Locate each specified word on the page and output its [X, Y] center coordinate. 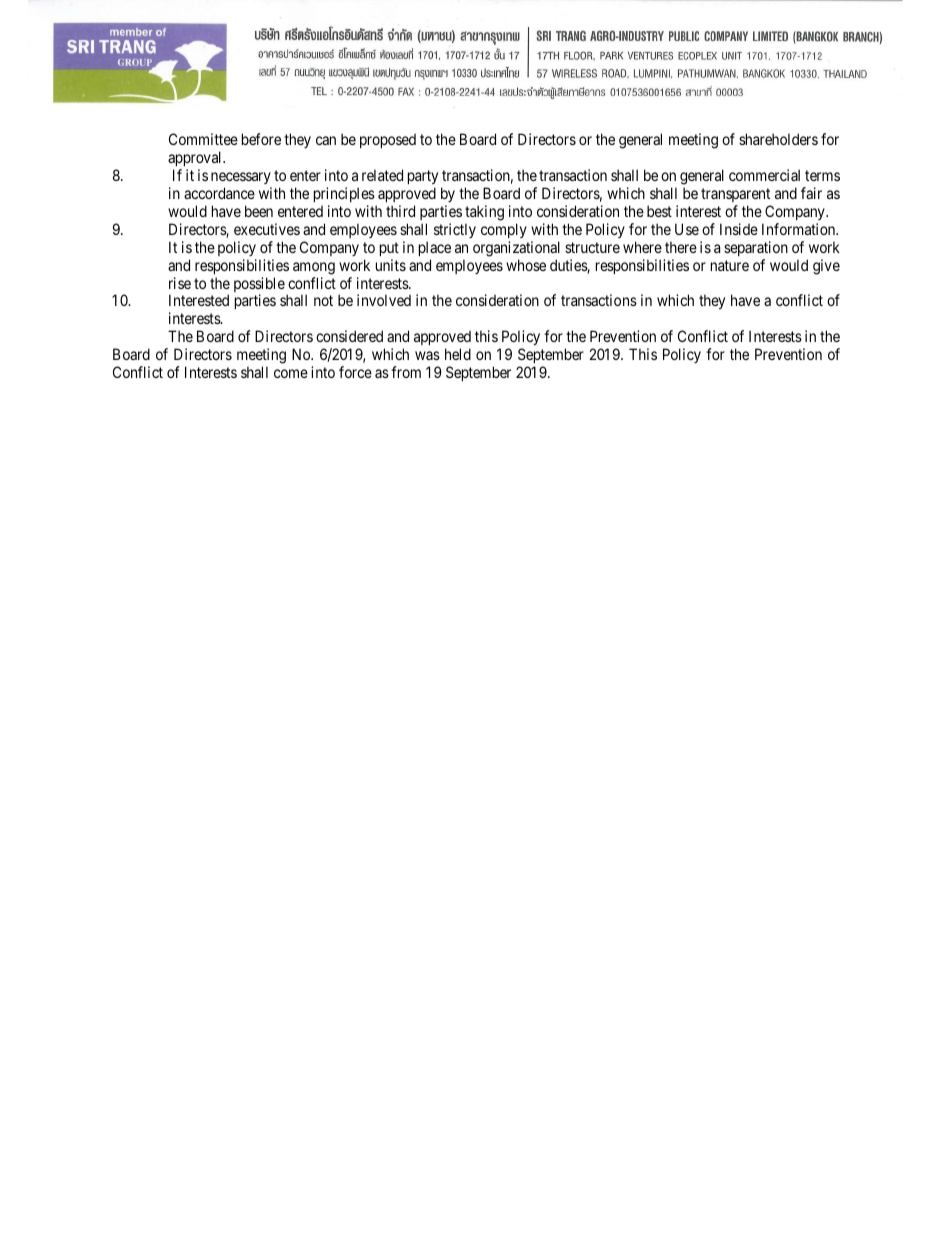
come [291, 373]
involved [384, 300]
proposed [388, 141]
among [314, 268]
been [259, 211]
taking [484, 213]
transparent [735, 195]
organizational [516, 249]
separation [756, 248]
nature [730, 265]
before [261, 139]
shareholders [778, 139]
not [323, 301]
